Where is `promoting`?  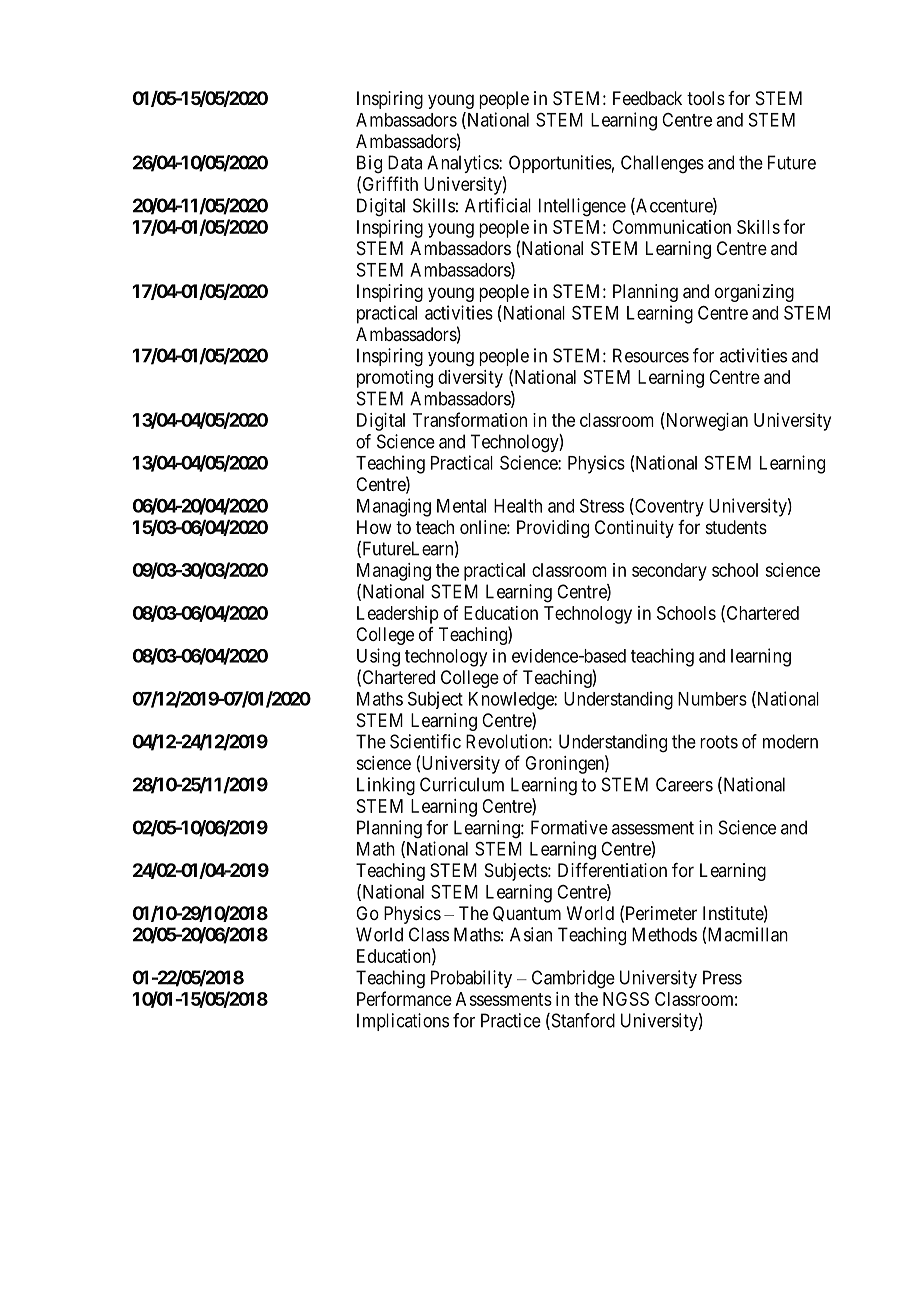
promoting is located at coordinates (395, 379).
